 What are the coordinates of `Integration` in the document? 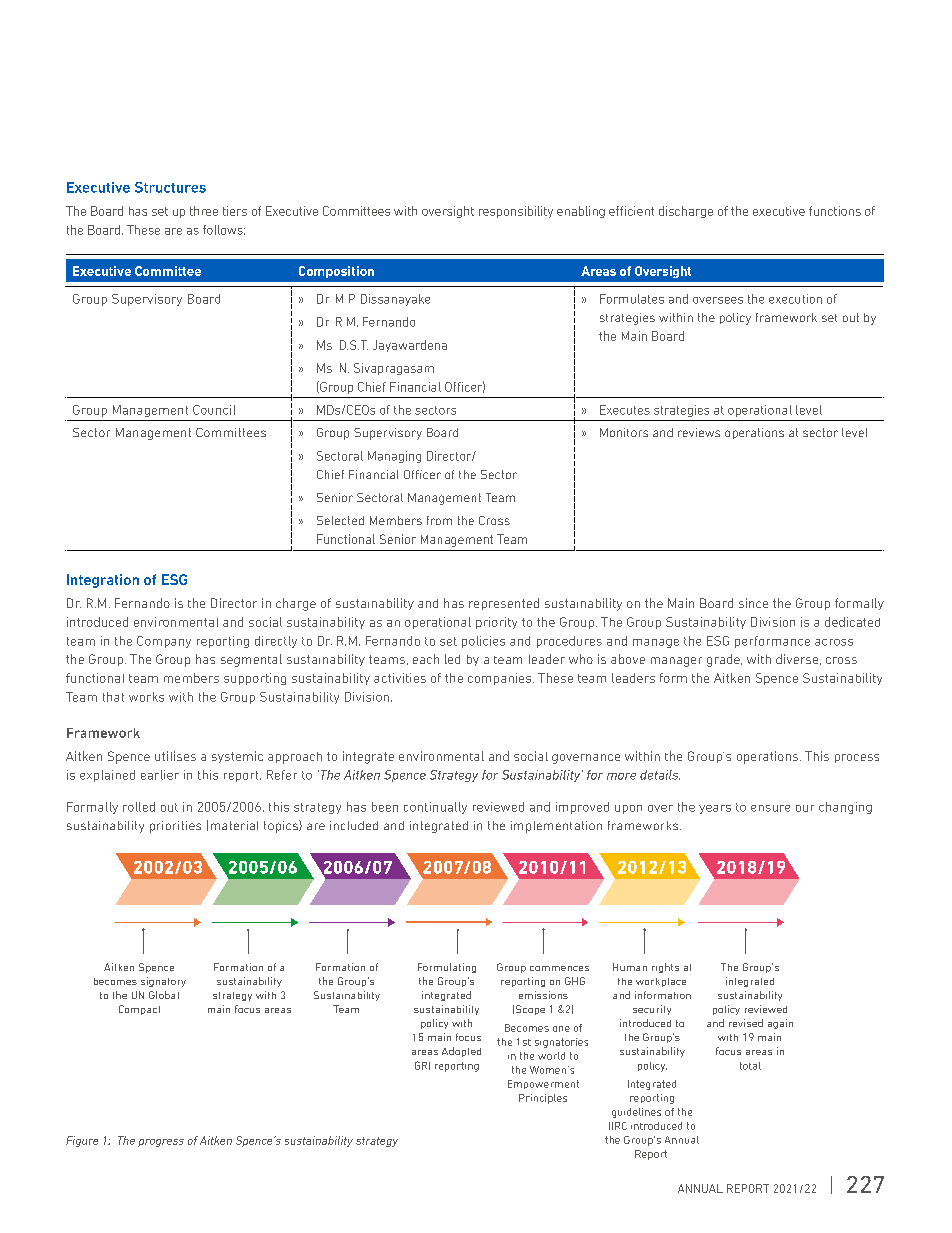 It's located at (103, 581).
